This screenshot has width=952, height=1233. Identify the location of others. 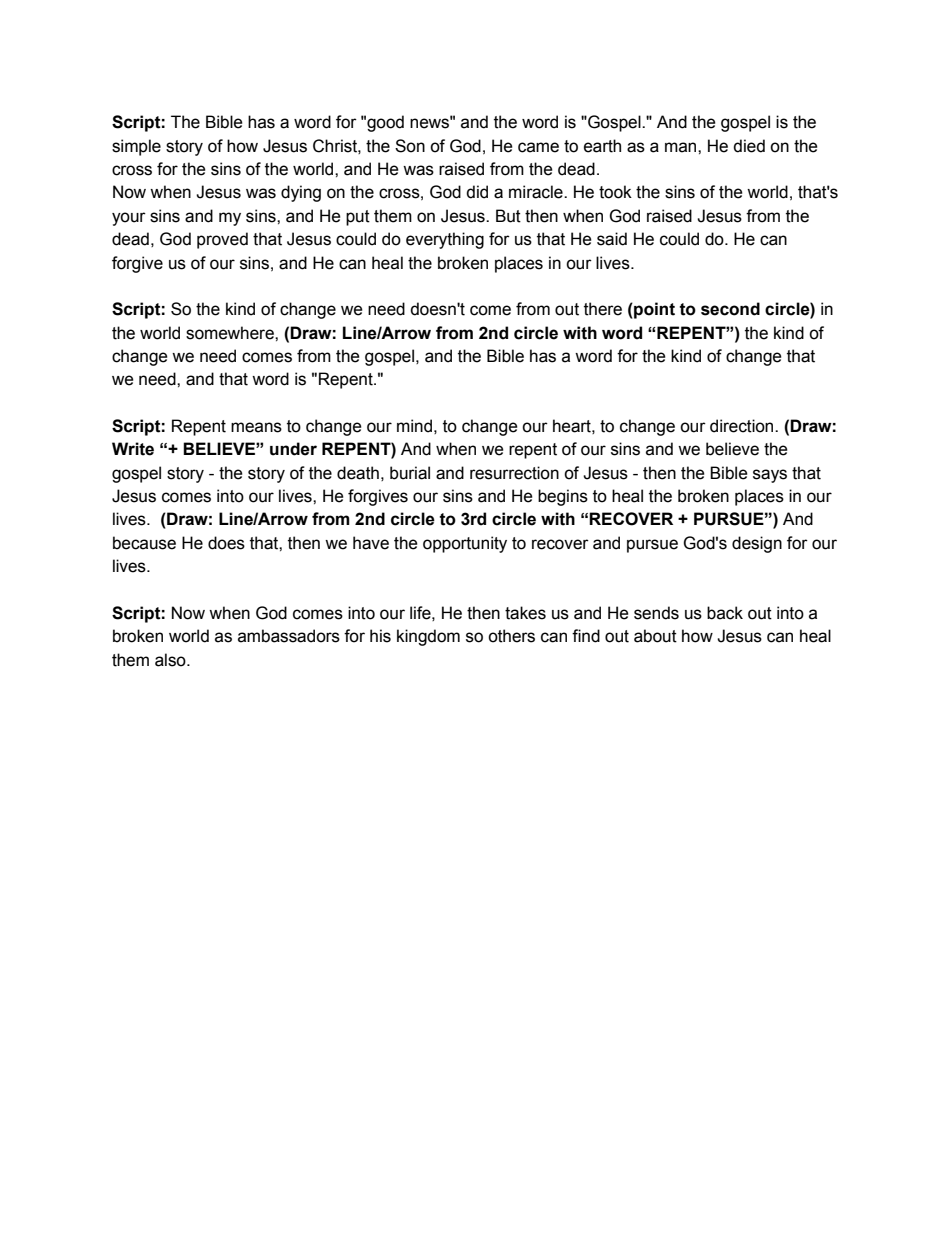
(511, 636).
